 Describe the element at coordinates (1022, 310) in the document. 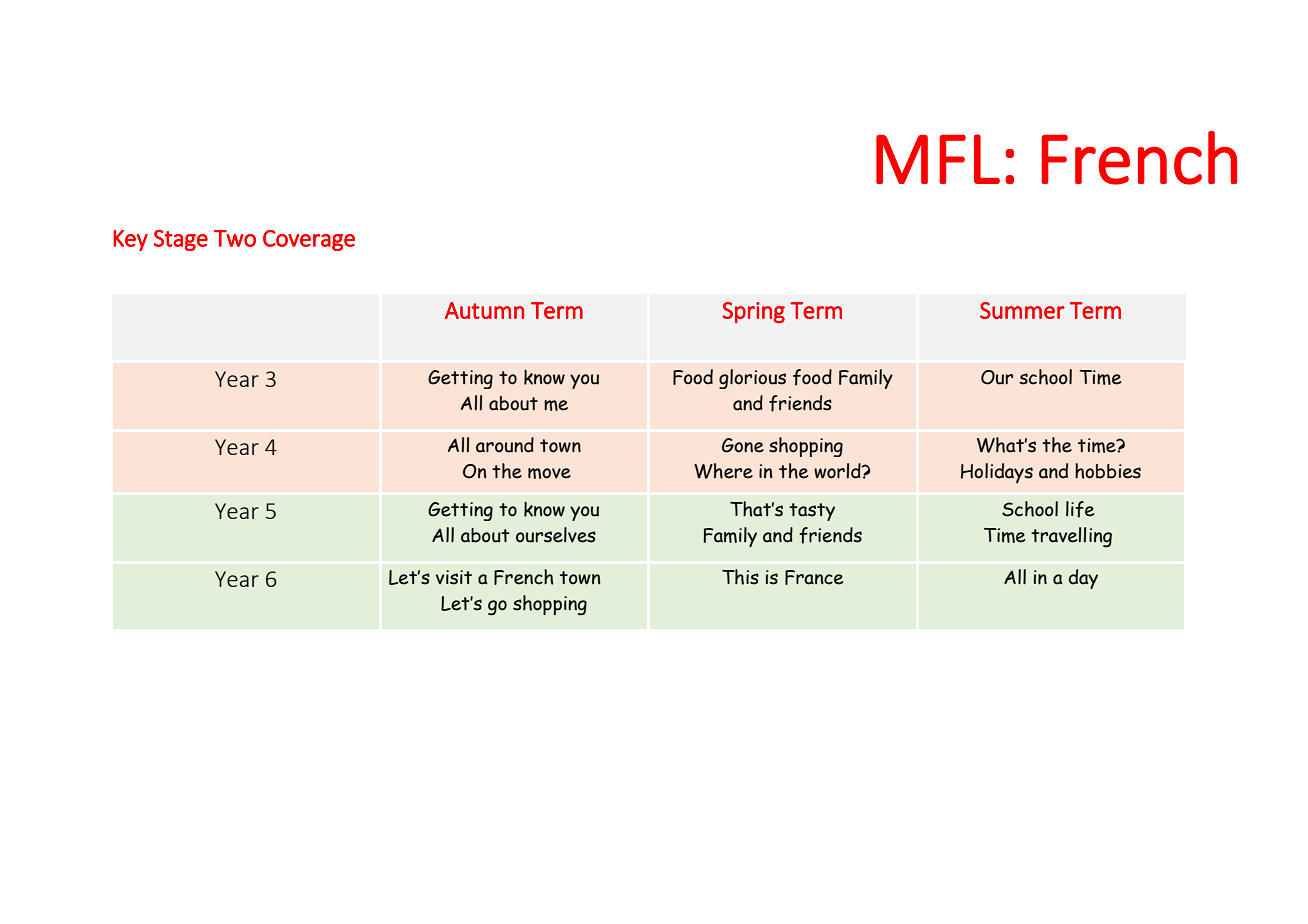

I see `Summer` at that location.
